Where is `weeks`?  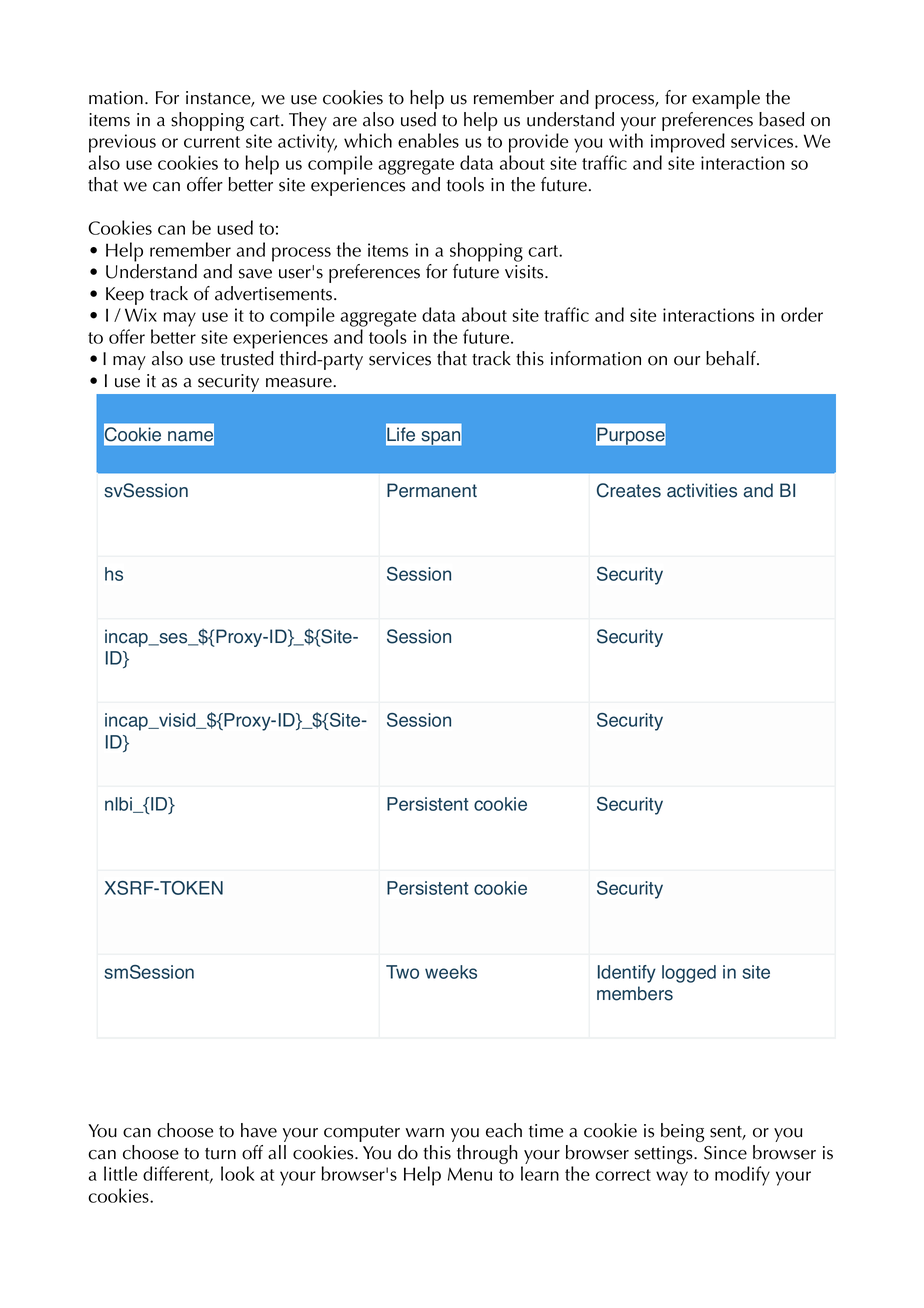 weeks is located at coordinates (451, 972).
